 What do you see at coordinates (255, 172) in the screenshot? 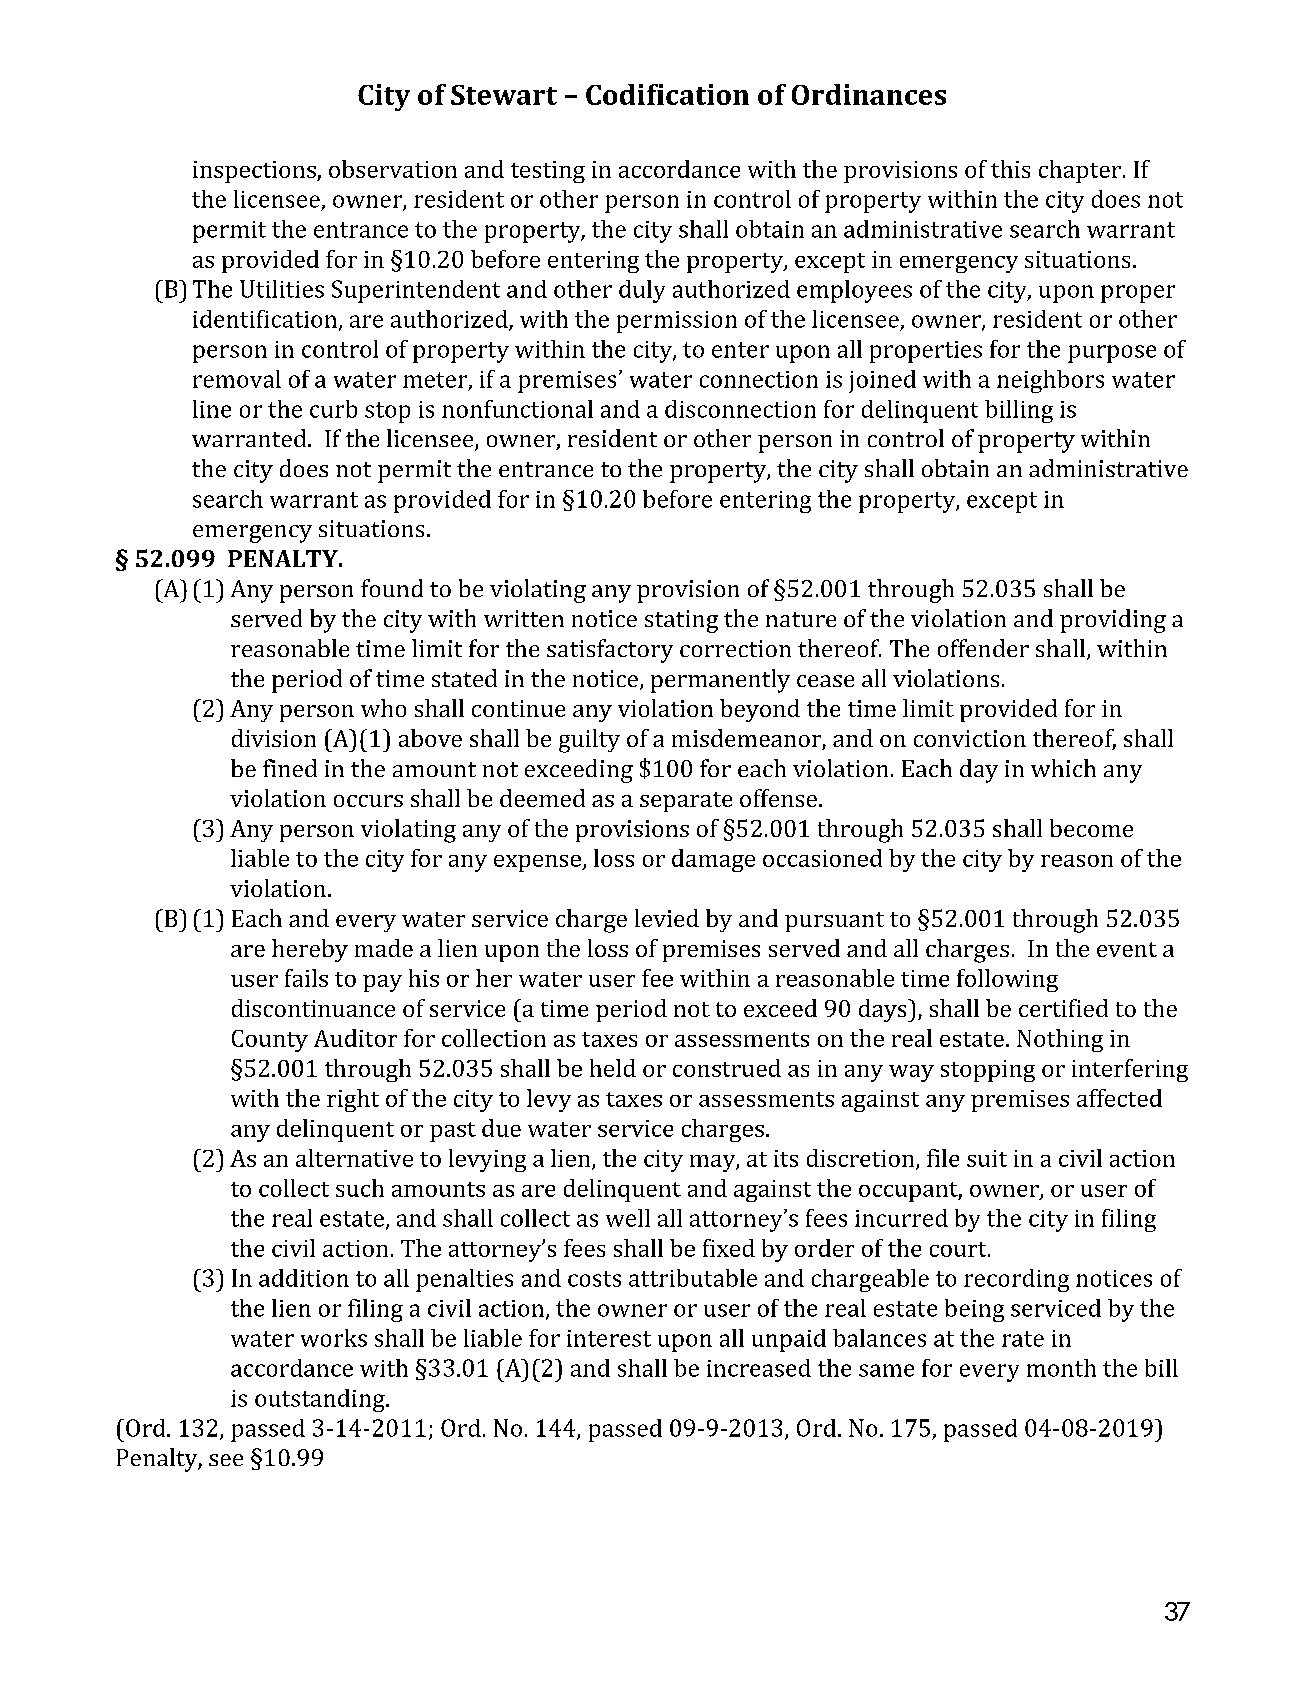
I see `inspections` at bounding box center [255, 172].
